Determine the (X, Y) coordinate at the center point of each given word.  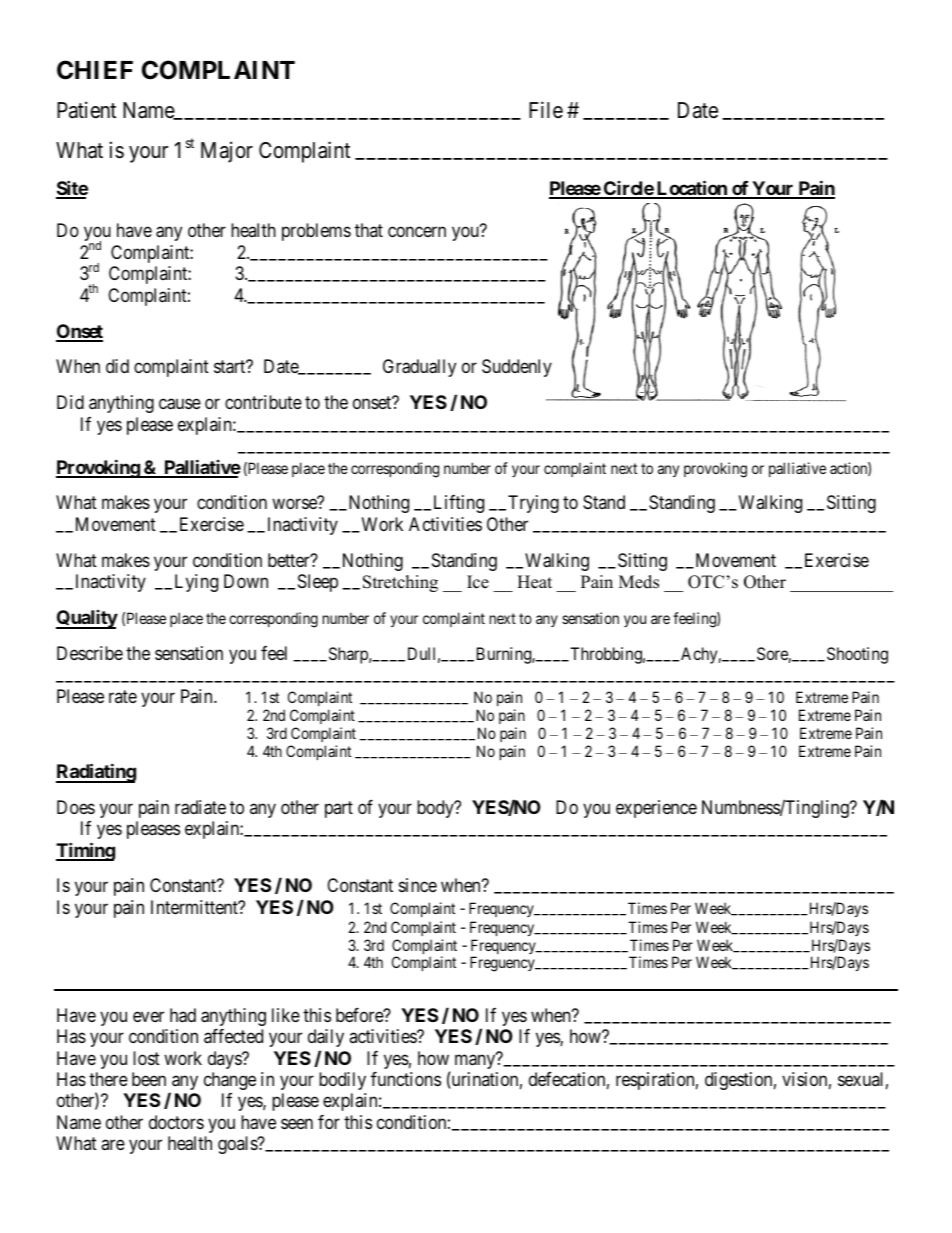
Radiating (96, 773)
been (149, 1079)
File (546, 110)
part (339, 809)
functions (406, 1079)
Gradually (419, 368)
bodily (342, 1081)
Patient (86, 110)
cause (180, 404)
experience (656, 809)
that (369, 230)
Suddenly (517, 368)
